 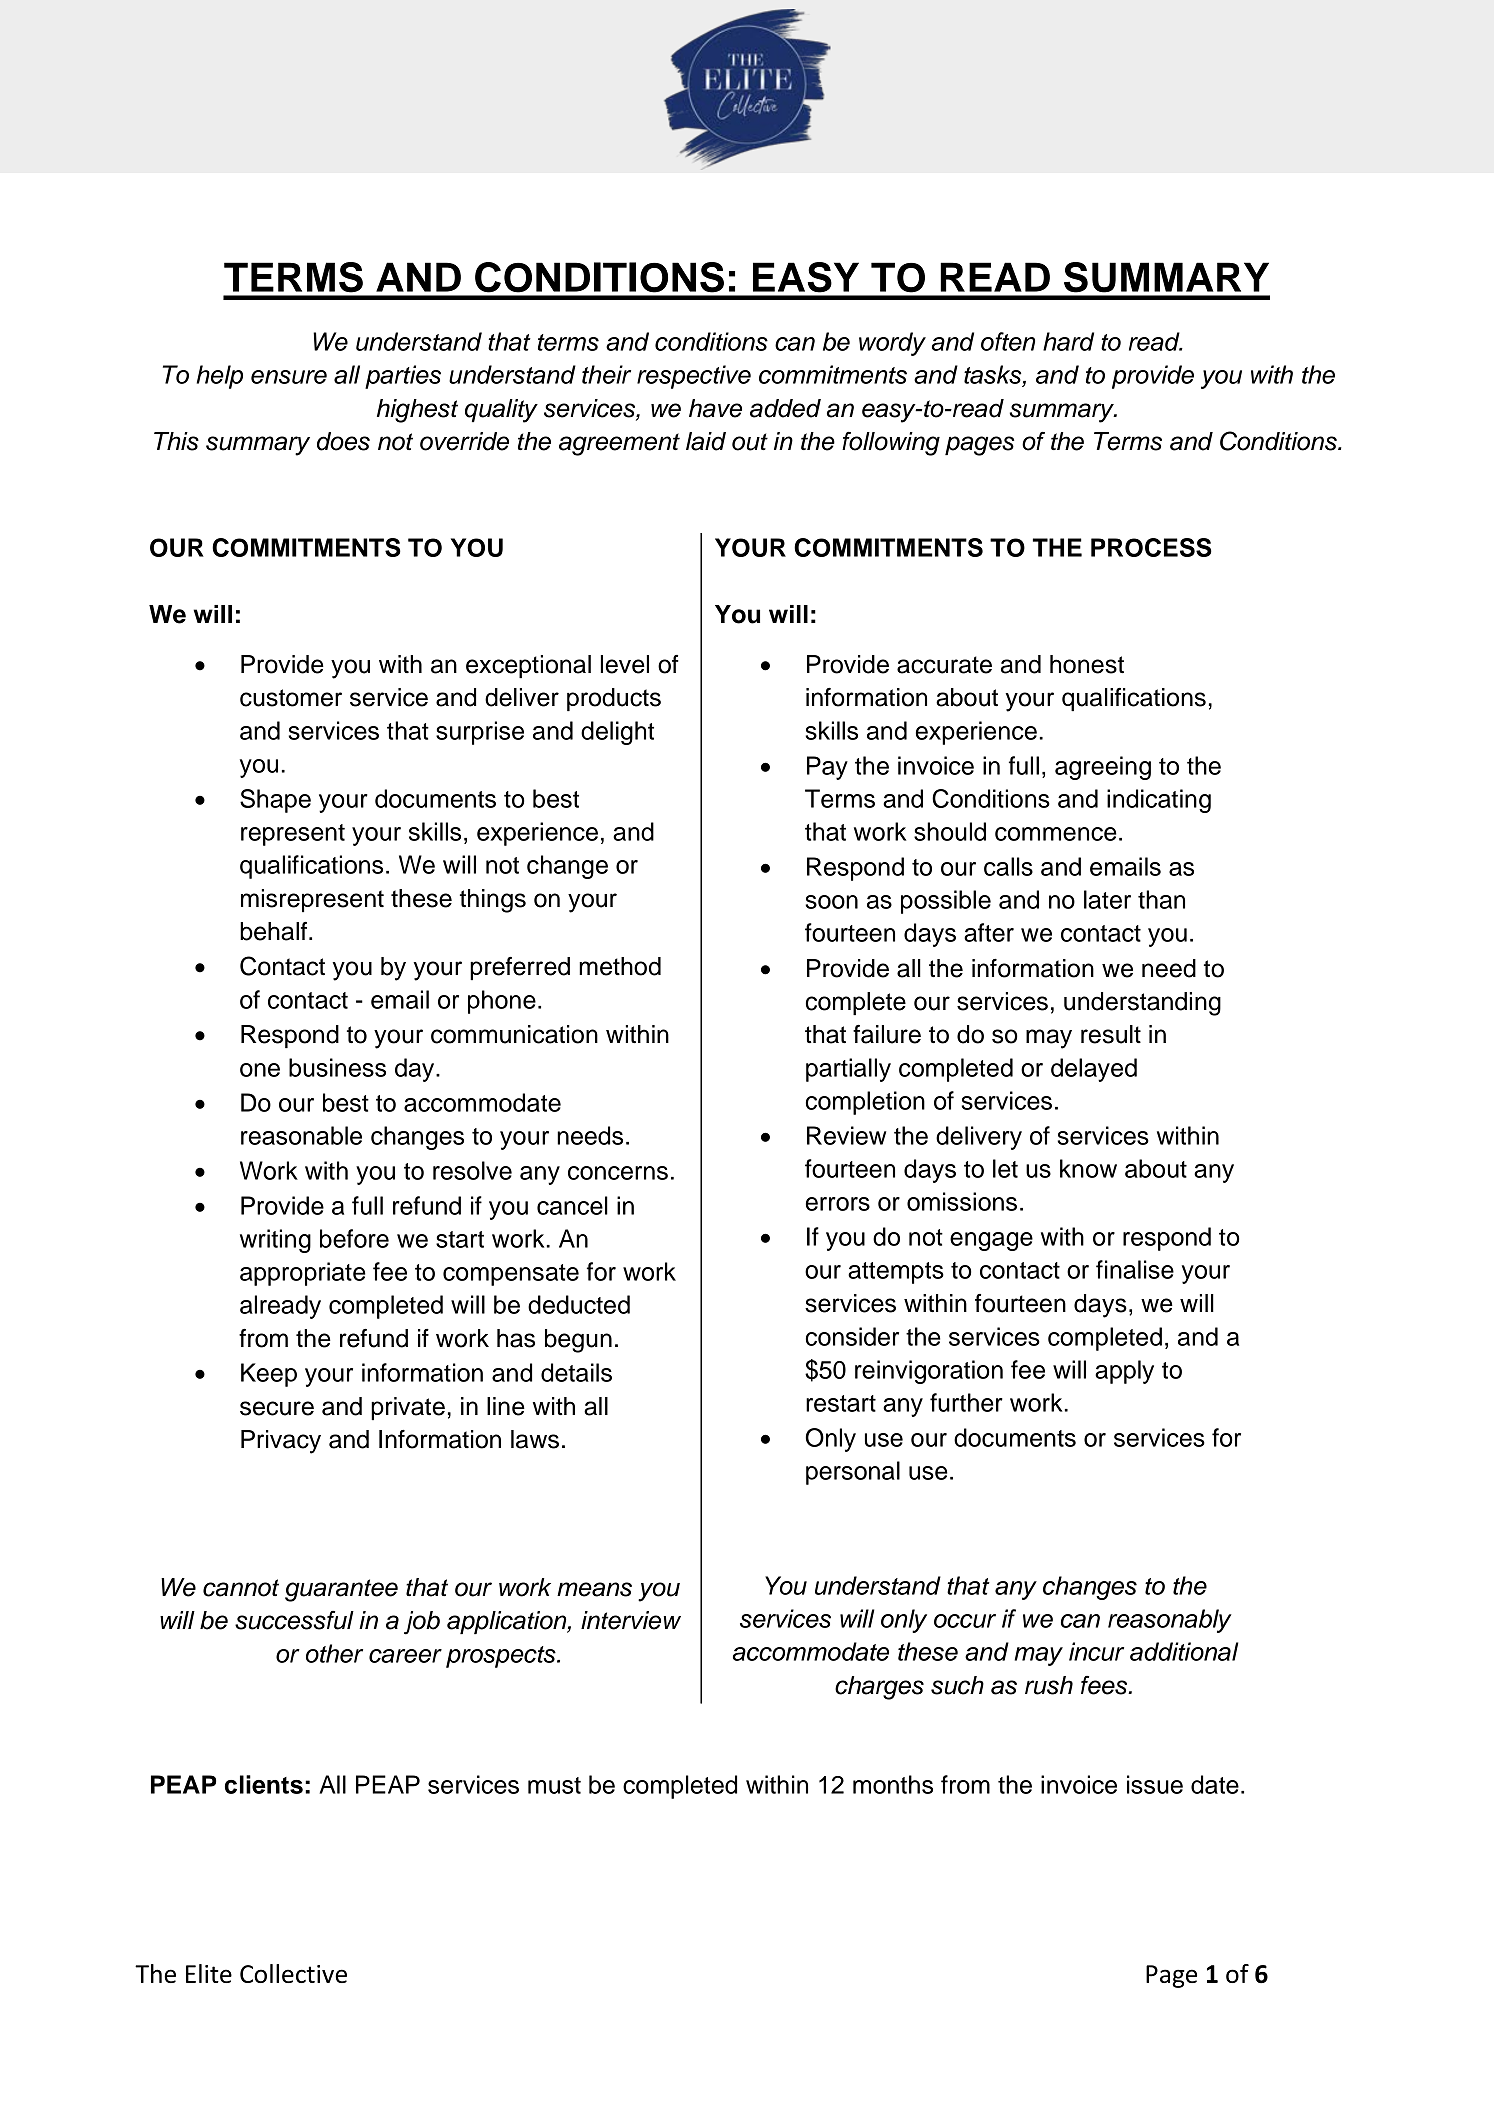 What do you see at coordinates (1068, 341) in the screenshot?
I see `hard` at bounding box center [1068, 341].
